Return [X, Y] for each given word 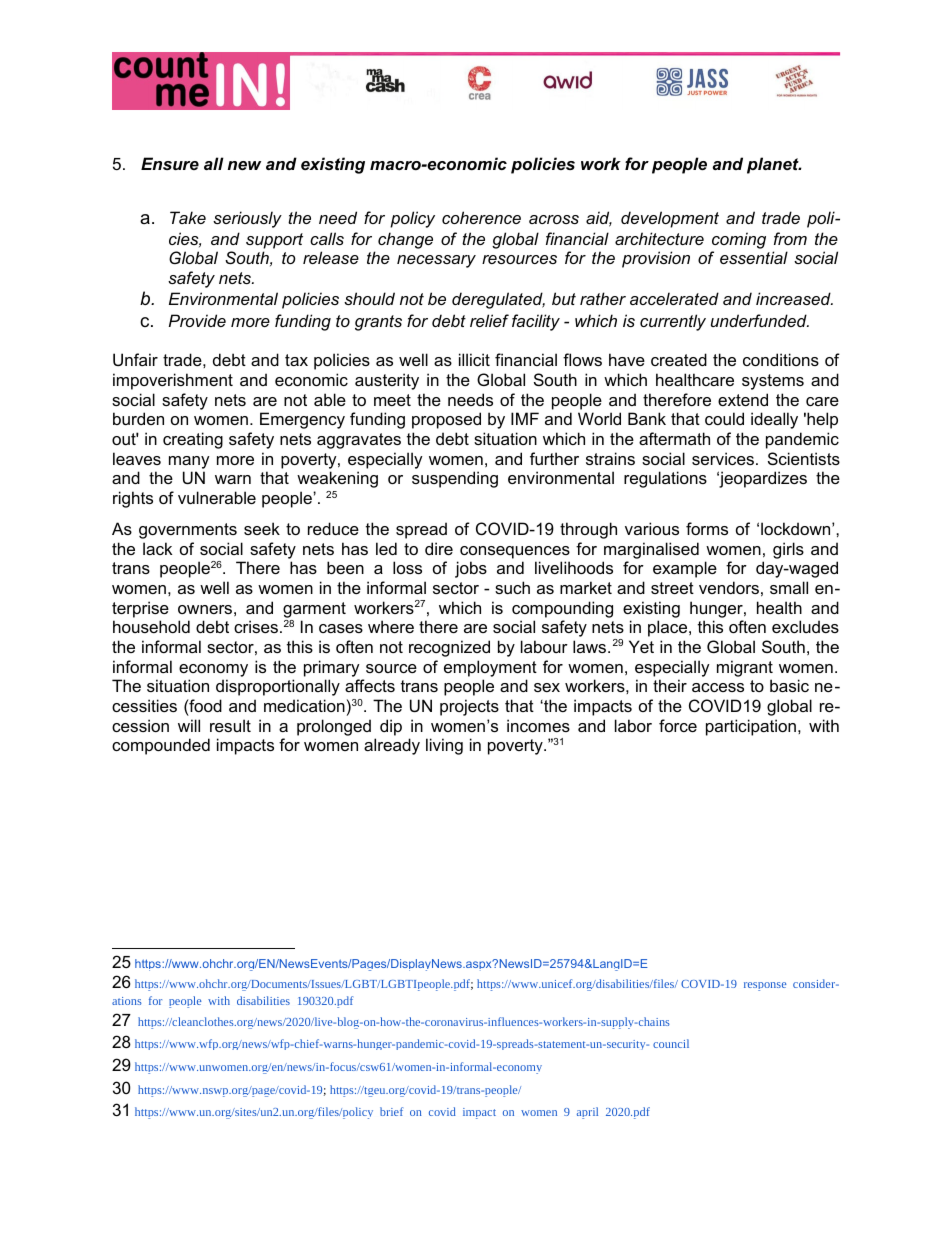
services [723, 458]
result [230, 725]
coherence [481, 217]
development [670, 219]
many [189, 462]
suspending [455, 479]
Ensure [170, 163]
